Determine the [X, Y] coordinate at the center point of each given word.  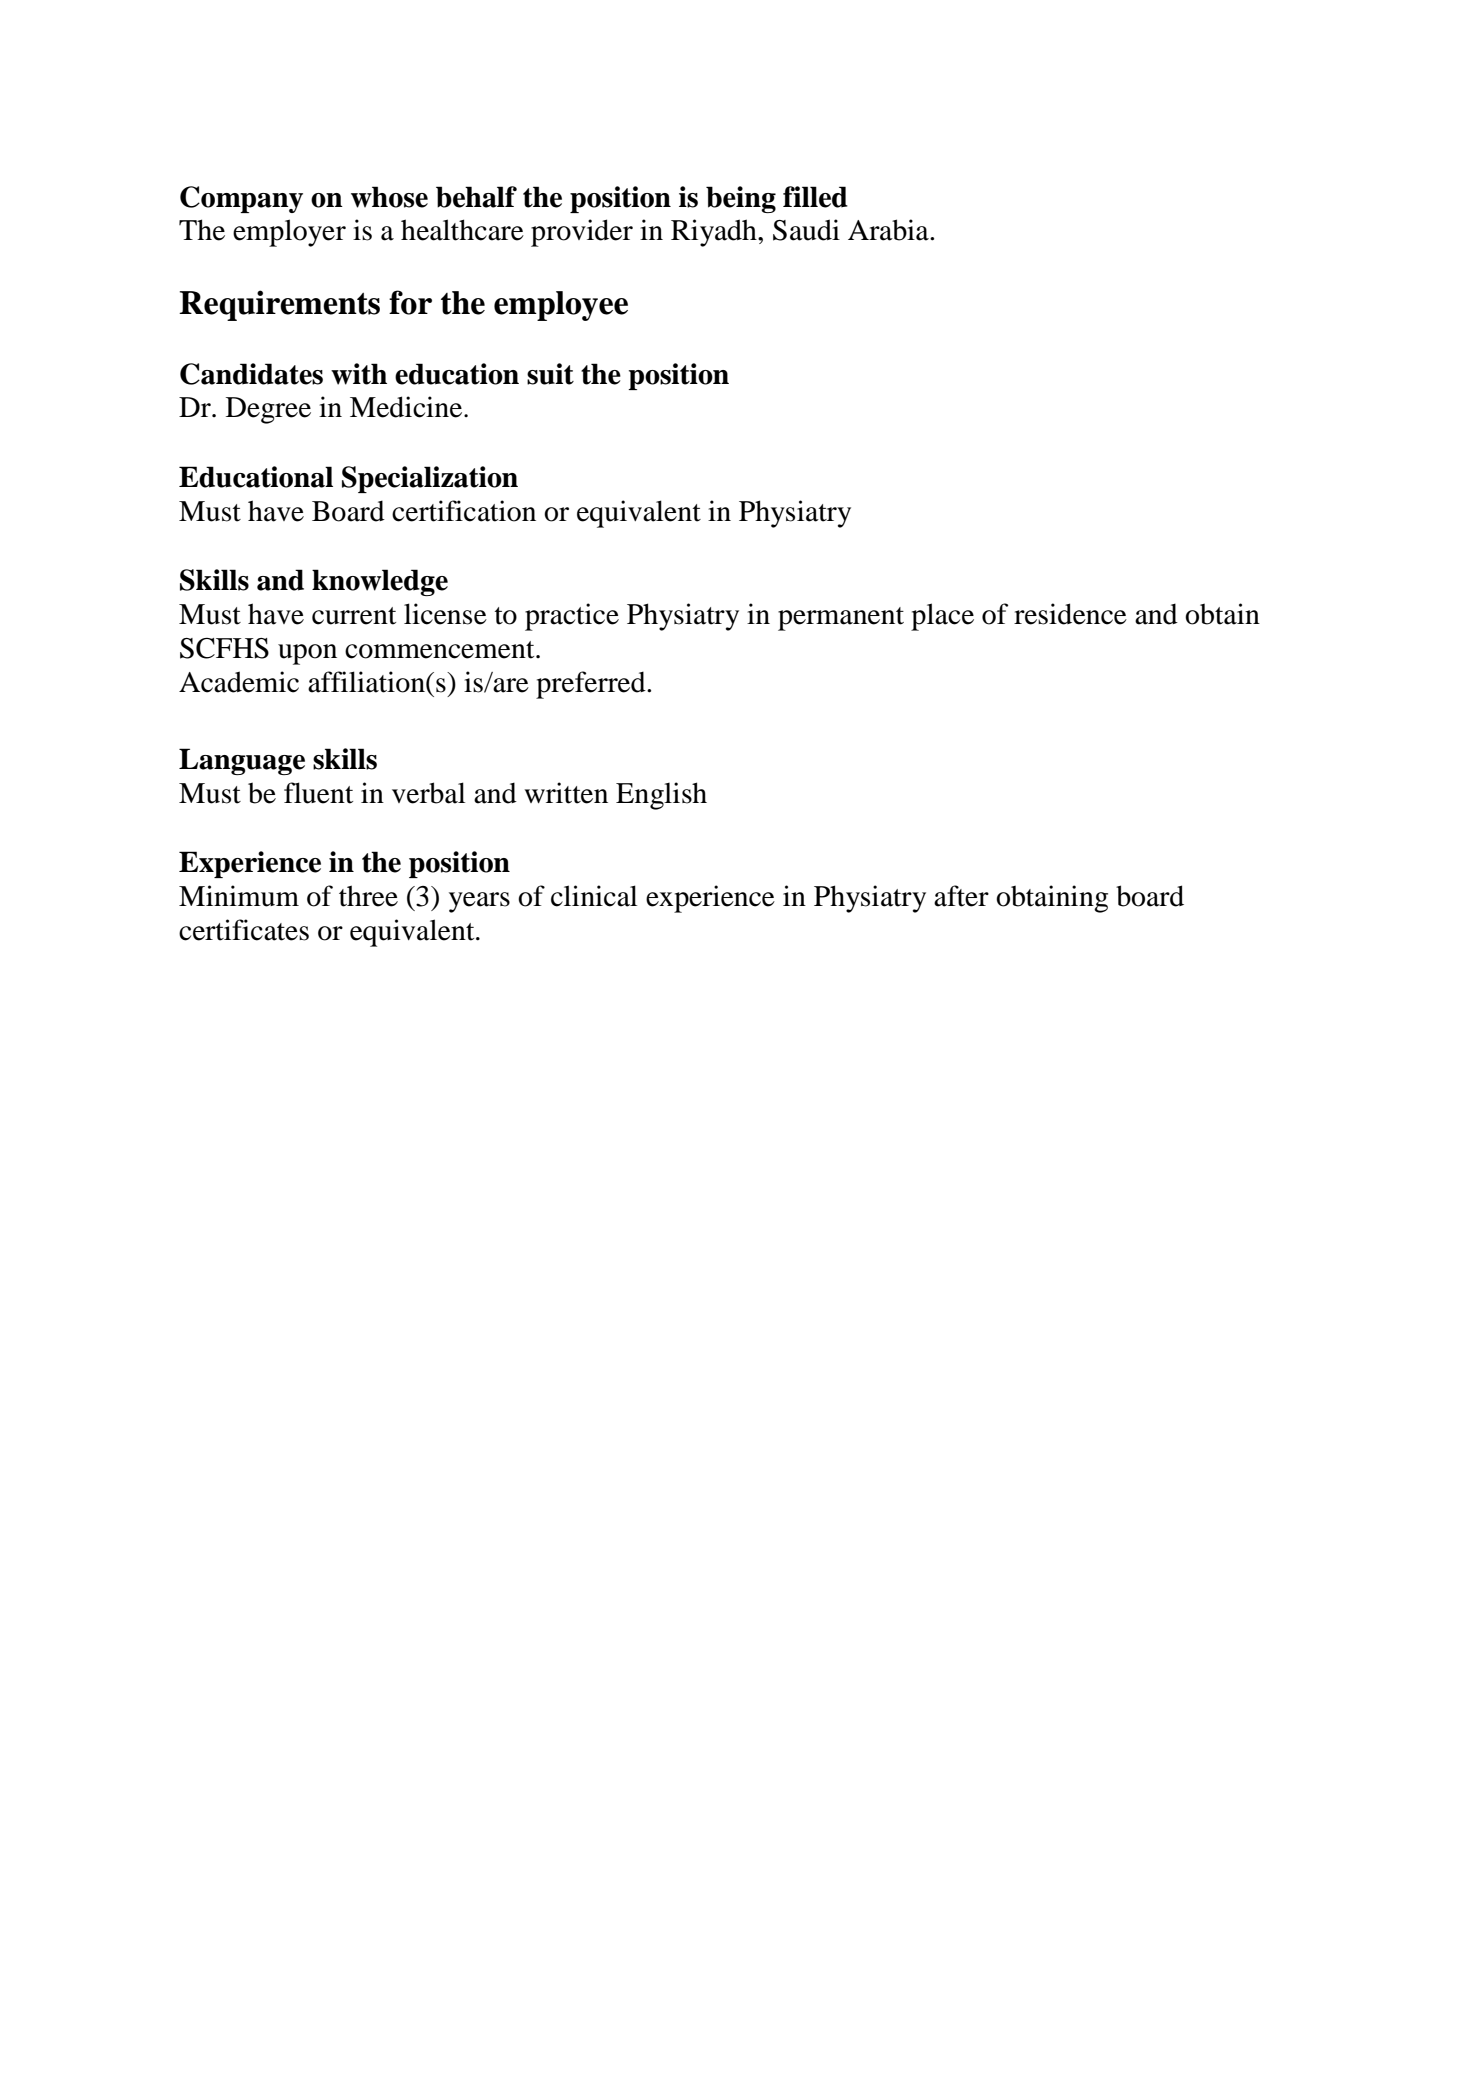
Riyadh [715, 233]
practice [572, 617]
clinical [594, 896]
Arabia [889, 230]
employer [289, 233]
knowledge [380, 582]
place [942, 617]
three [368, 896]
